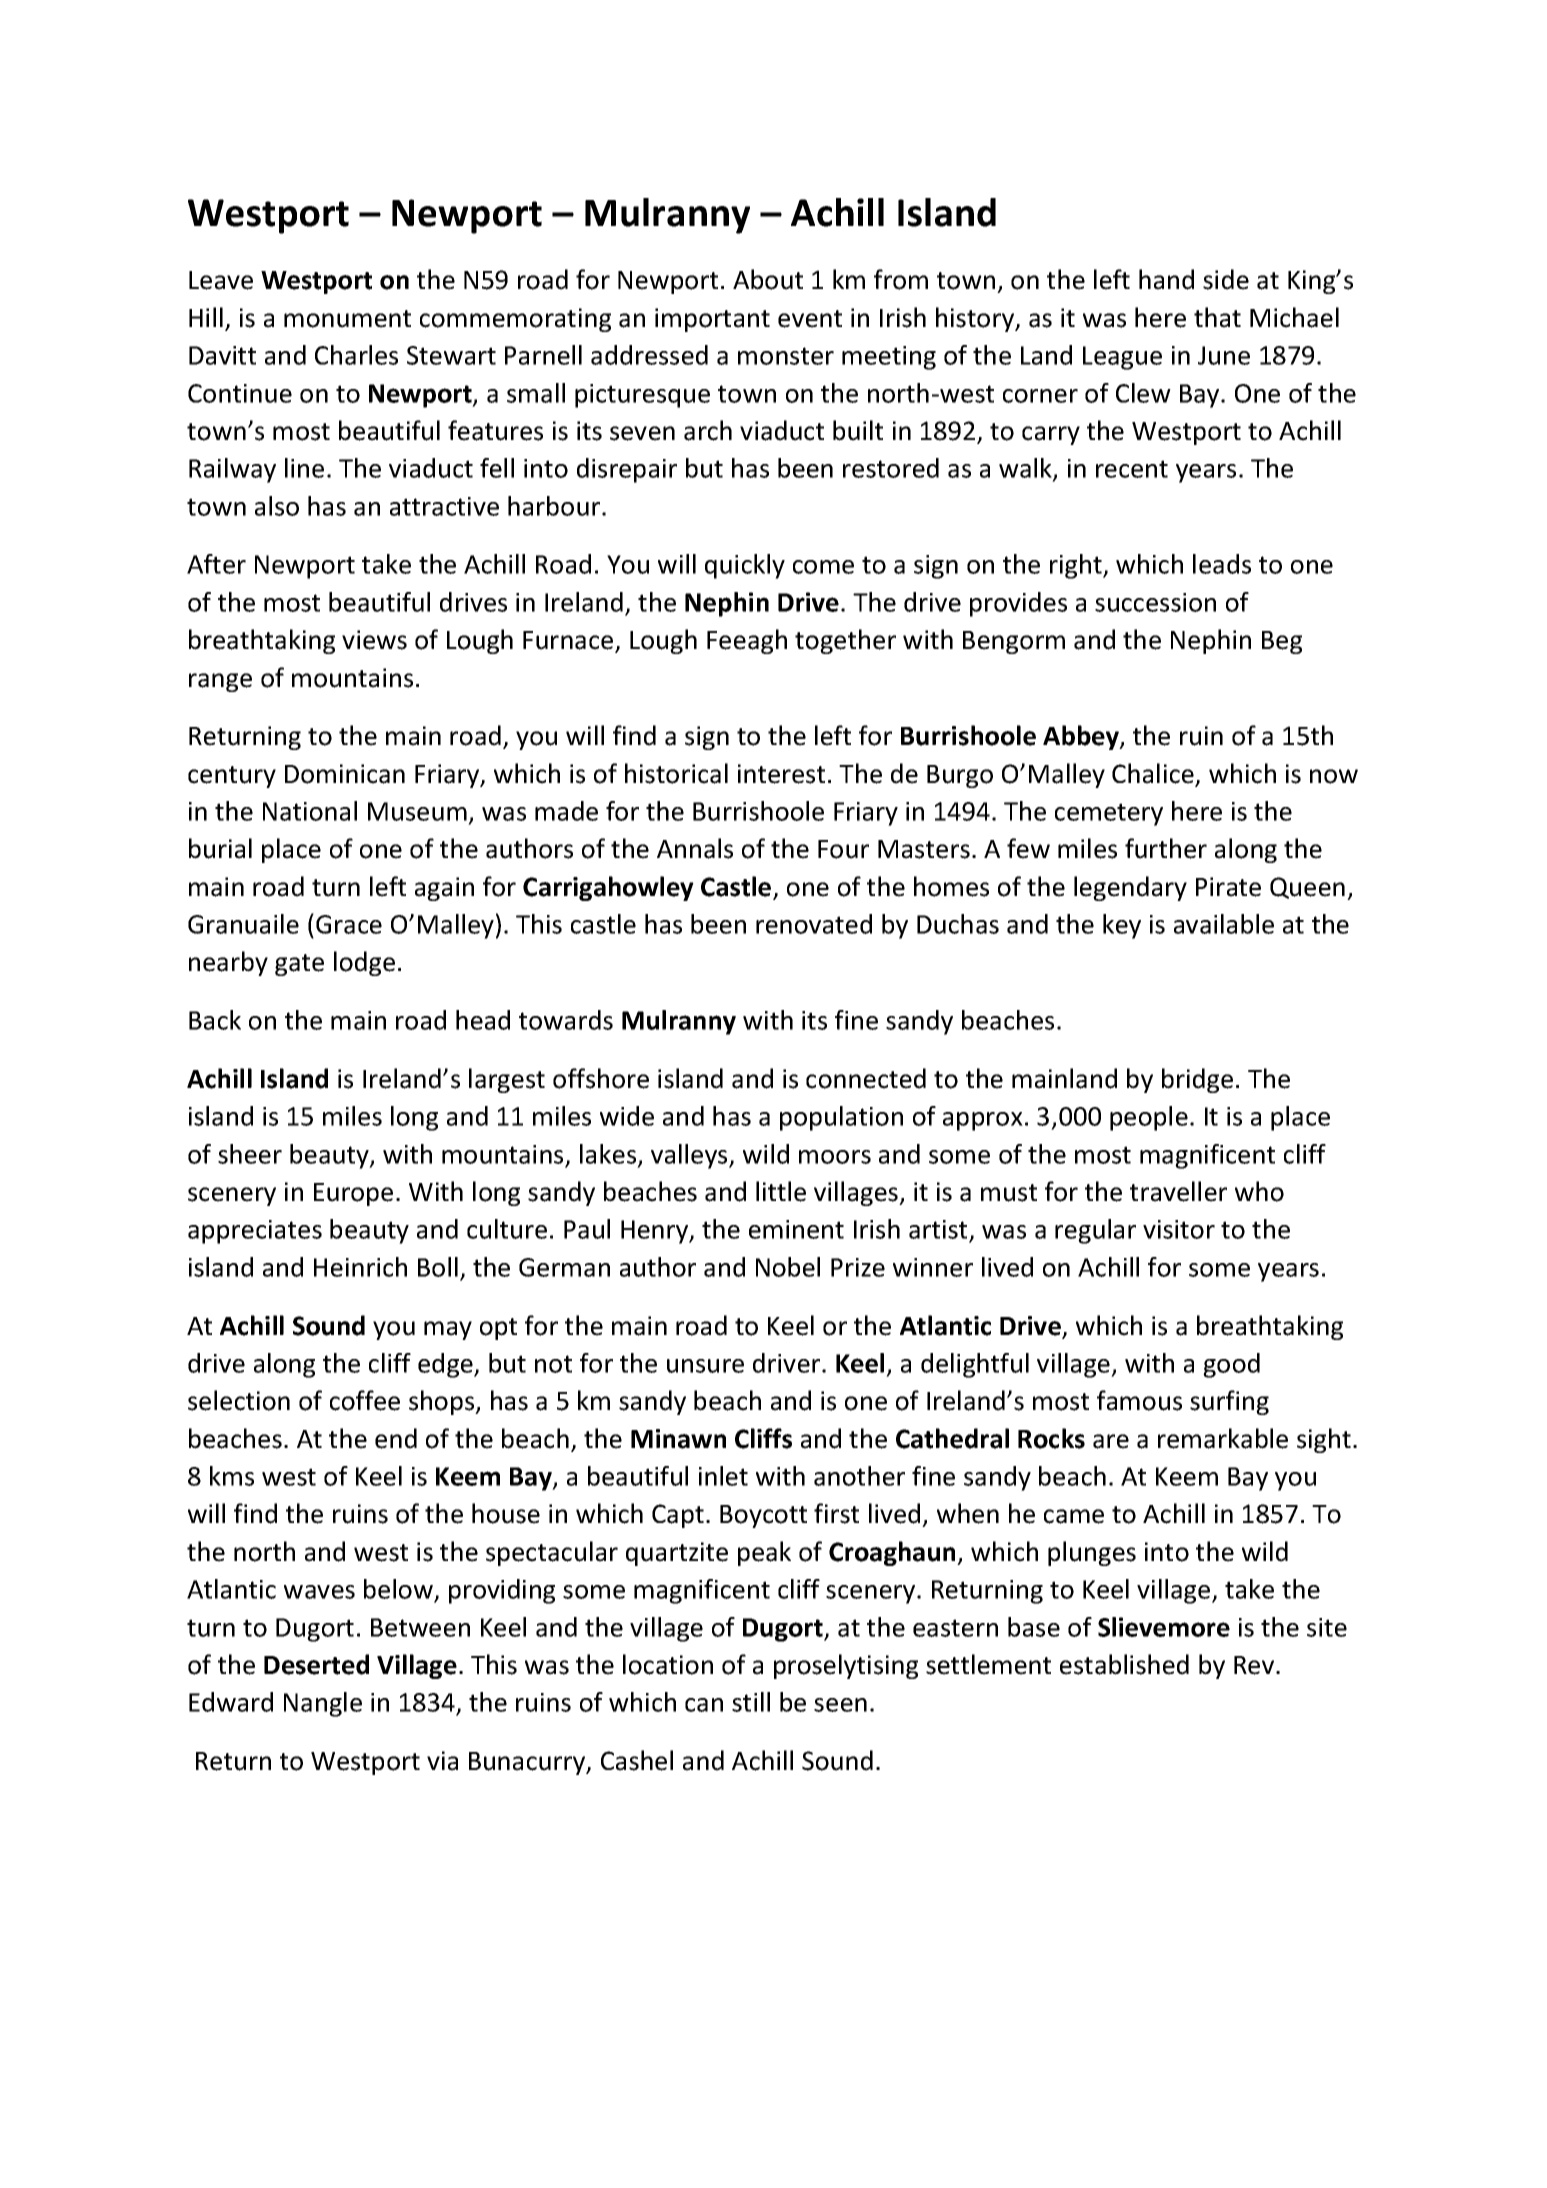  What do you see at coordinates (810, 319) in the screenshot?
I see `event` at bounding box center [810, 319].
